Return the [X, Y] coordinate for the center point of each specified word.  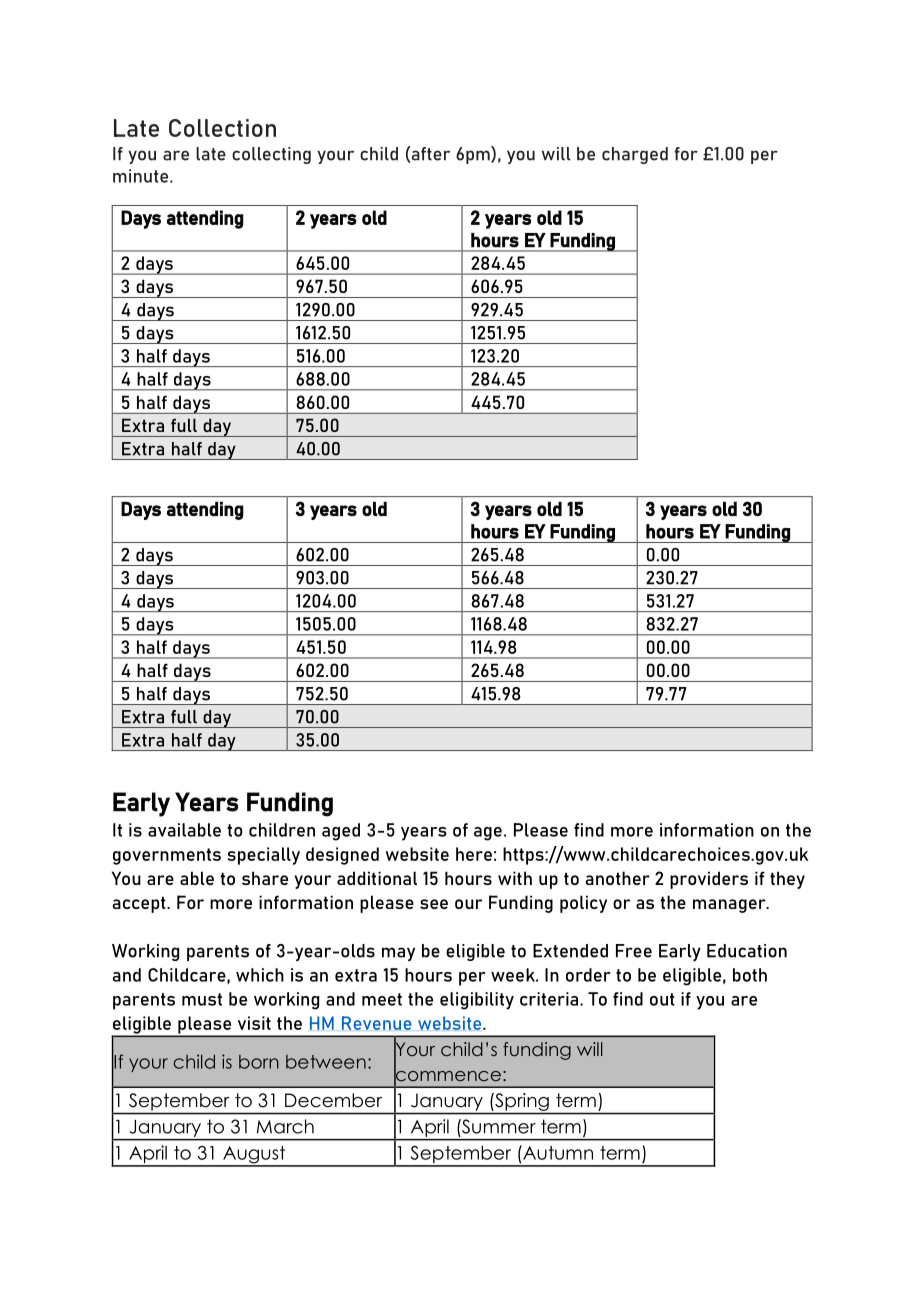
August [254, 1156]
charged [635, 155]
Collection [222, 128]
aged [341, 832]
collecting [271, 155]
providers [709, 880]
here [474, 854]
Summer [498, 1126]
